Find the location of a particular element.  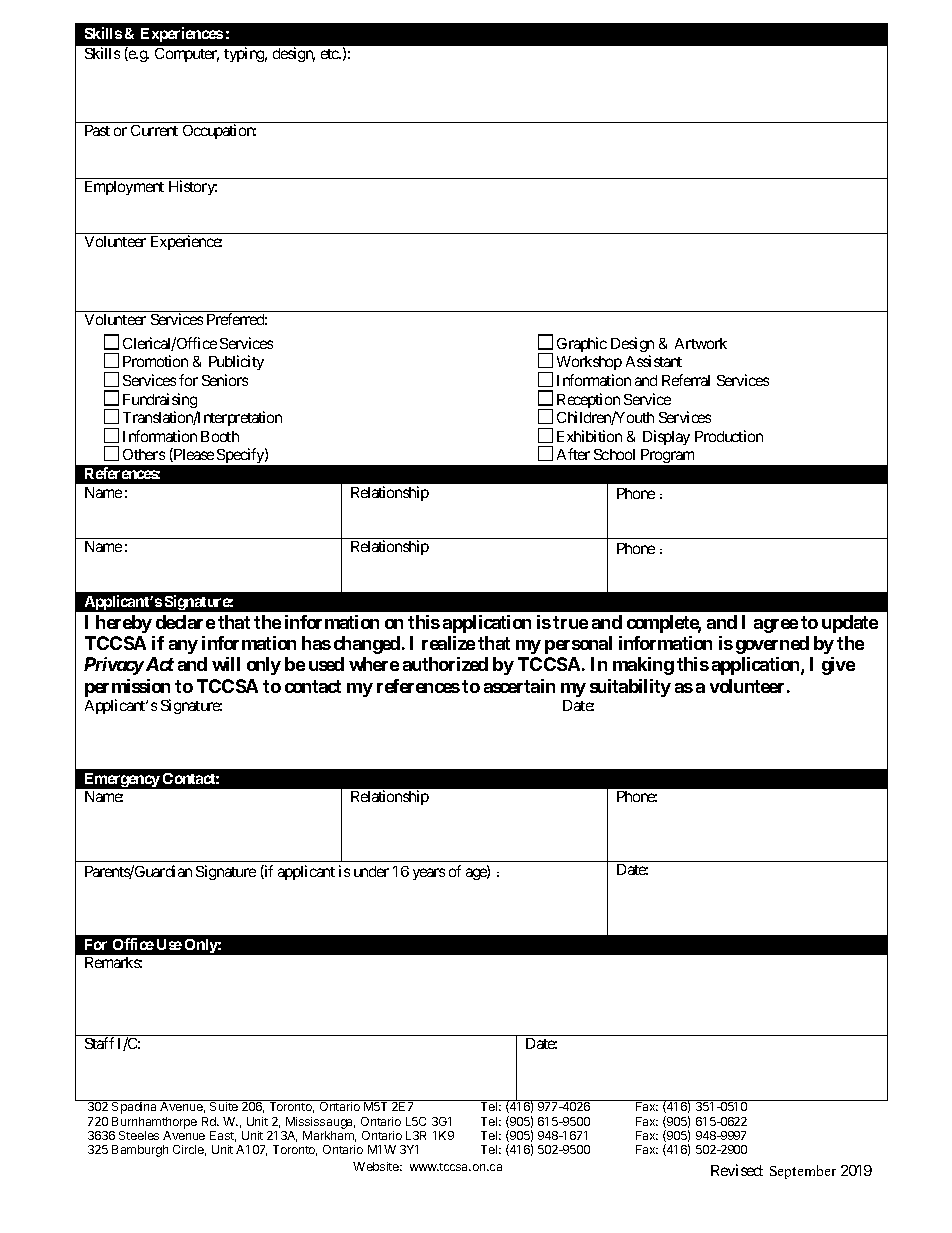

etc is located at coordinates (331, 54).
